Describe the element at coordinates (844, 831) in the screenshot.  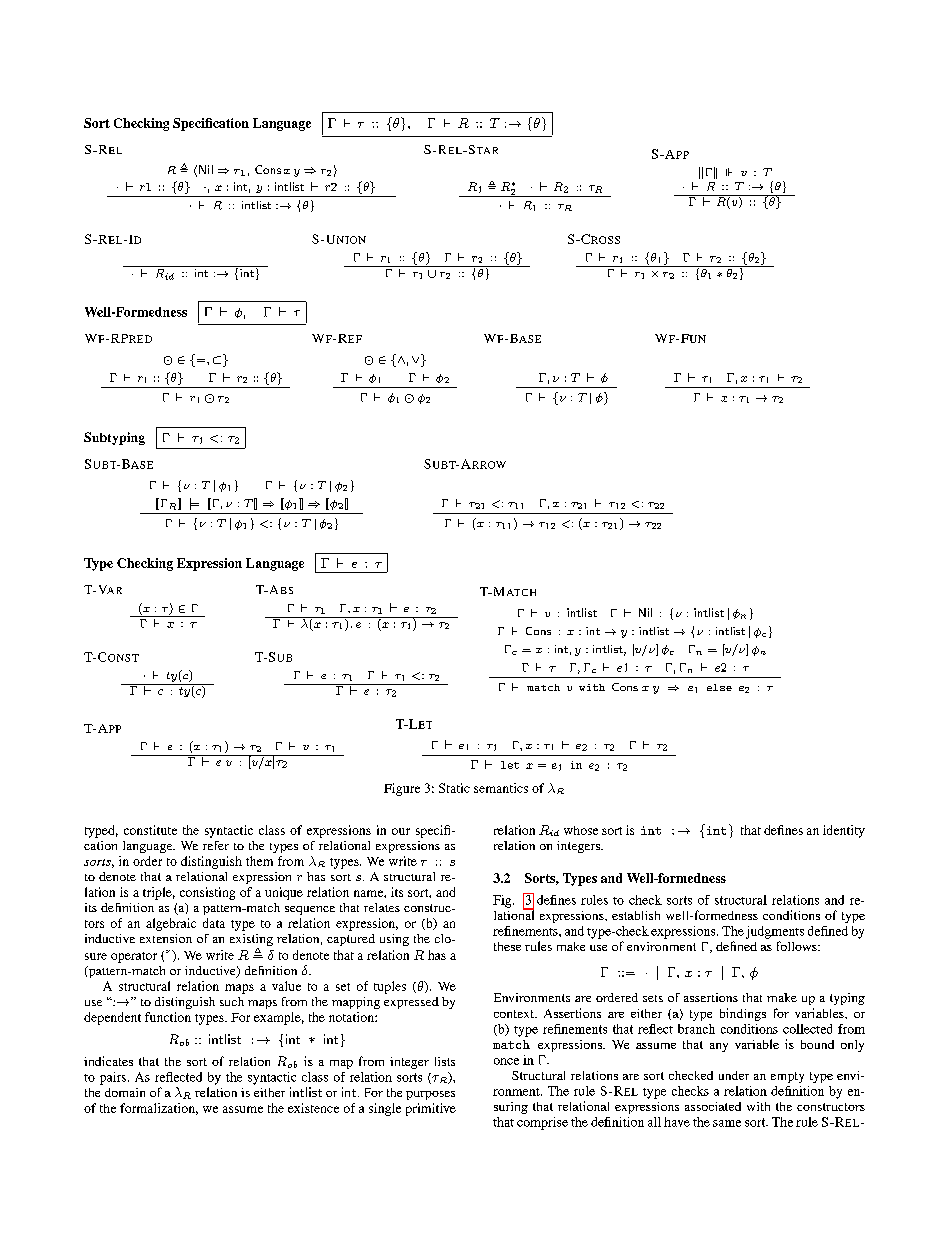
I see `identity` at that location.
